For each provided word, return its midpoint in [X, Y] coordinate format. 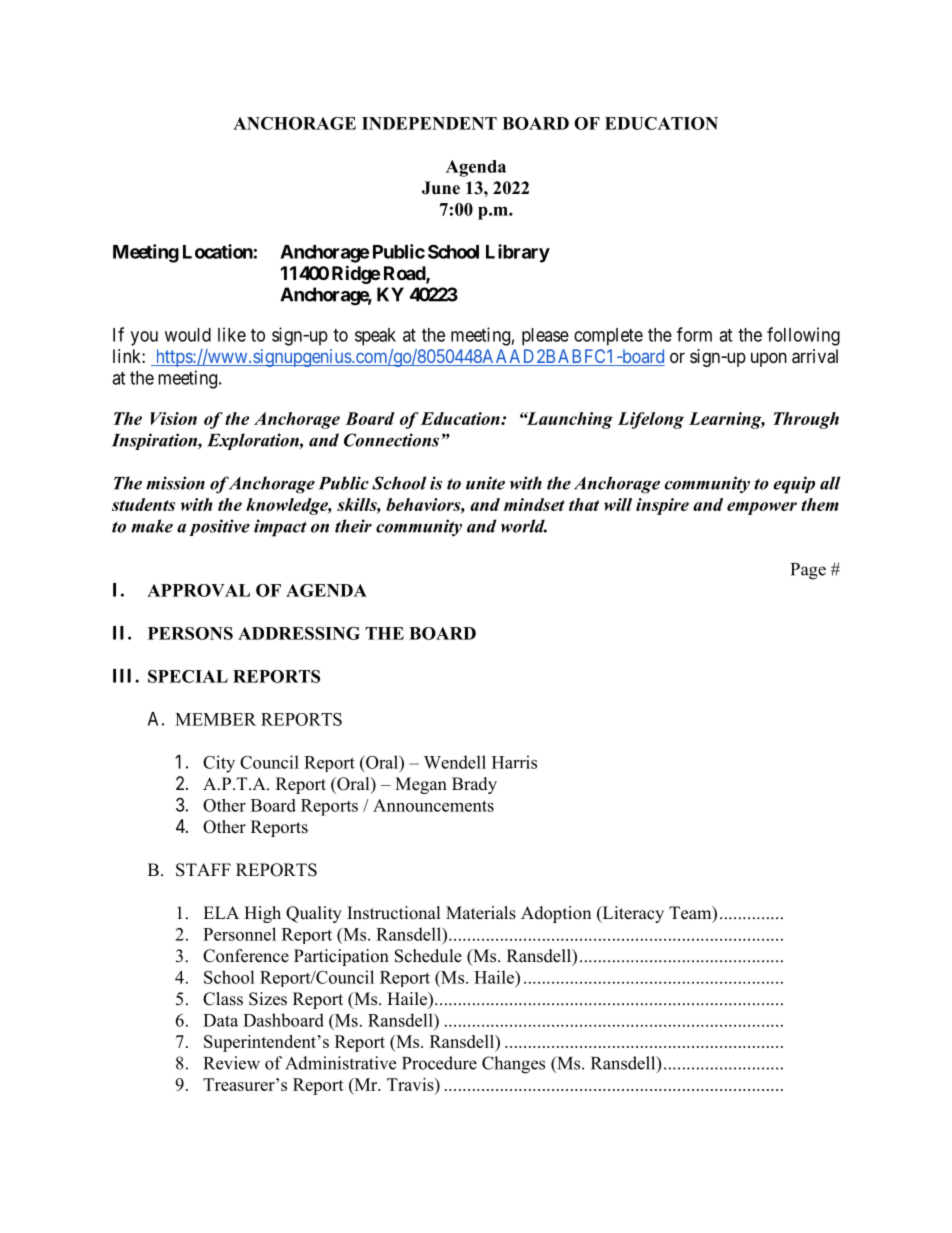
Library [518, 253]
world [524, 526]
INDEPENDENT [429, 123]
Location [218, 251]
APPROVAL [198, 590]
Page [808, 571]
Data [220, 1020]
